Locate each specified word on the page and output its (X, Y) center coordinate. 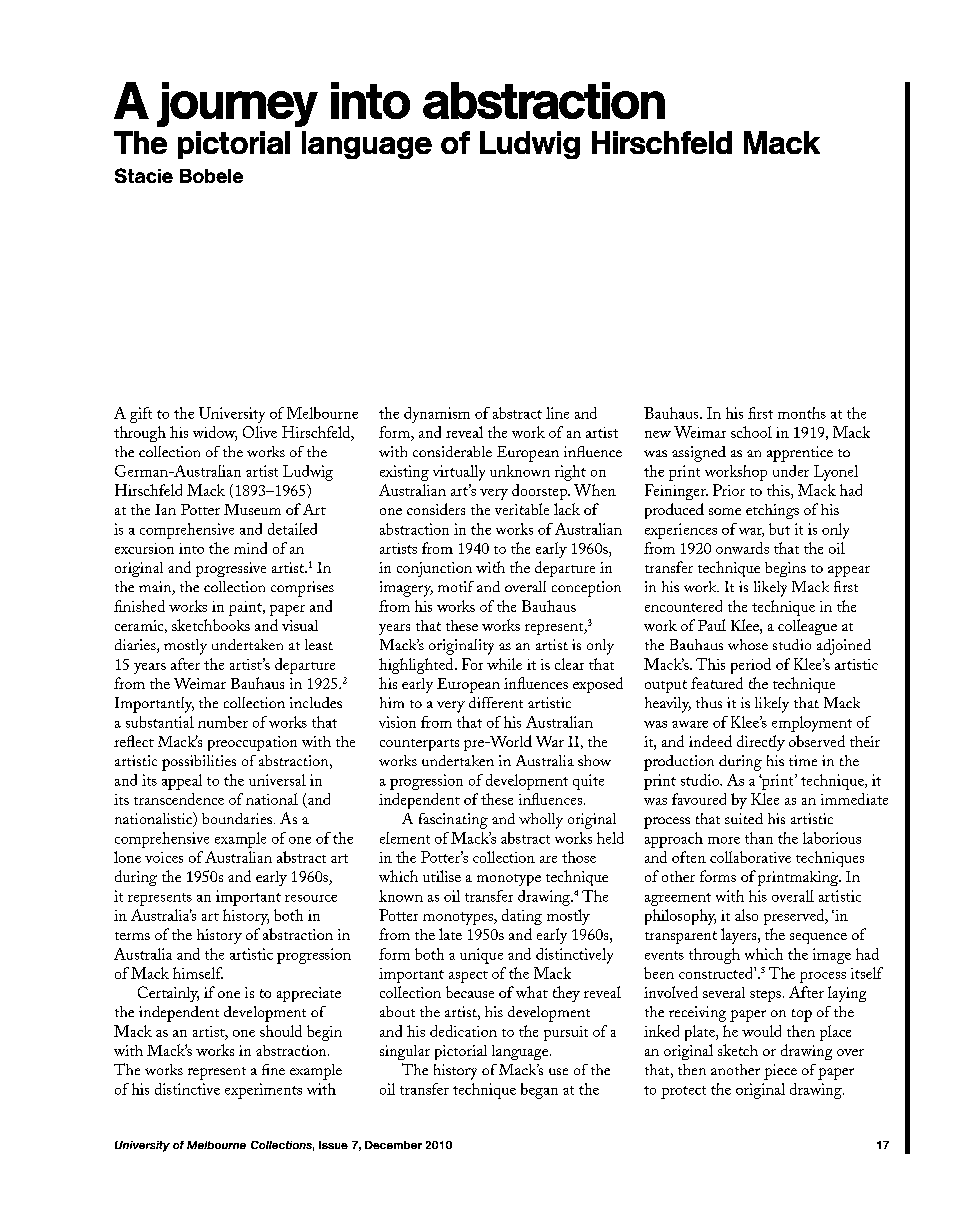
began (539, 1091)
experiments (263, 1091)
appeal (182, 782)
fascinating (453, 821)
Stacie (144, 175)
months (802, 413)
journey (237, 104)
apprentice (800, 454)
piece (780, 1072)
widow (215, 433)
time (803, 760)
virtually (459, 473)
